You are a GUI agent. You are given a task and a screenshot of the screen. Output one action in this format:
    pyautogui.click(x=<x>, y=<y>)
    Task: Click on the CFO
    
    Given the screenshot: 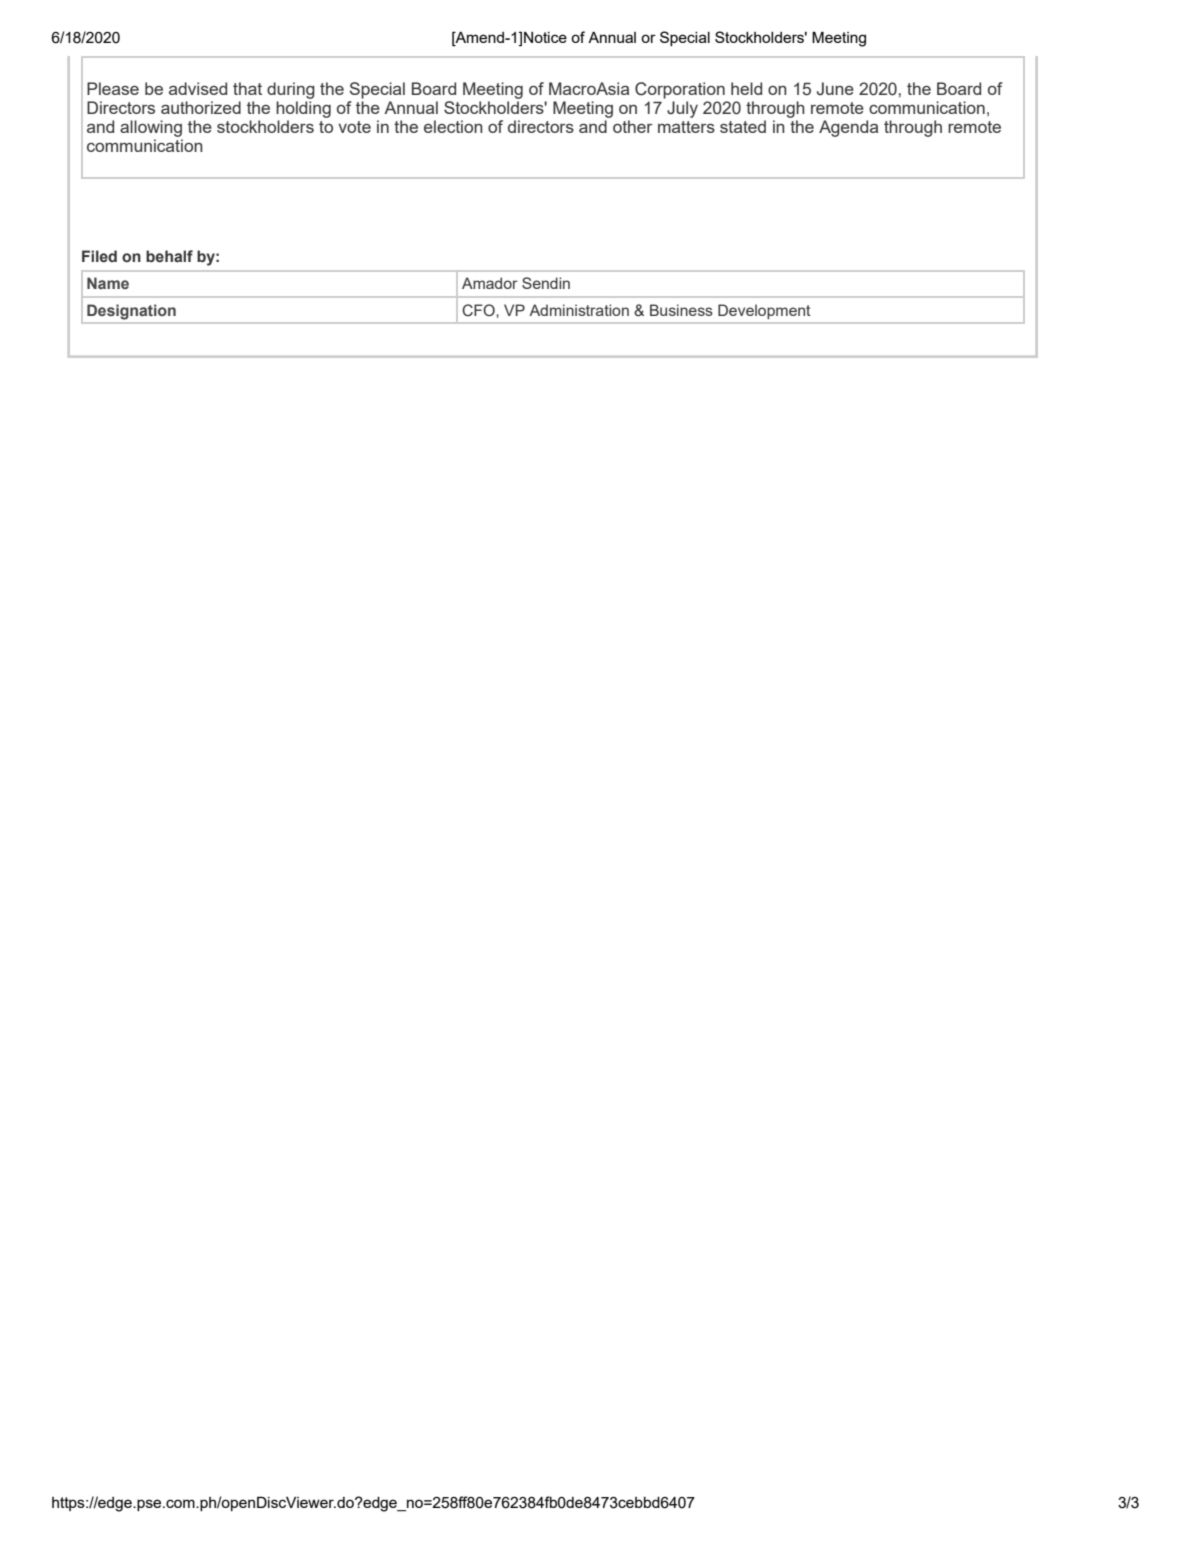 What is the action you would take?
    pyautogui.click(x=479, y=310)
